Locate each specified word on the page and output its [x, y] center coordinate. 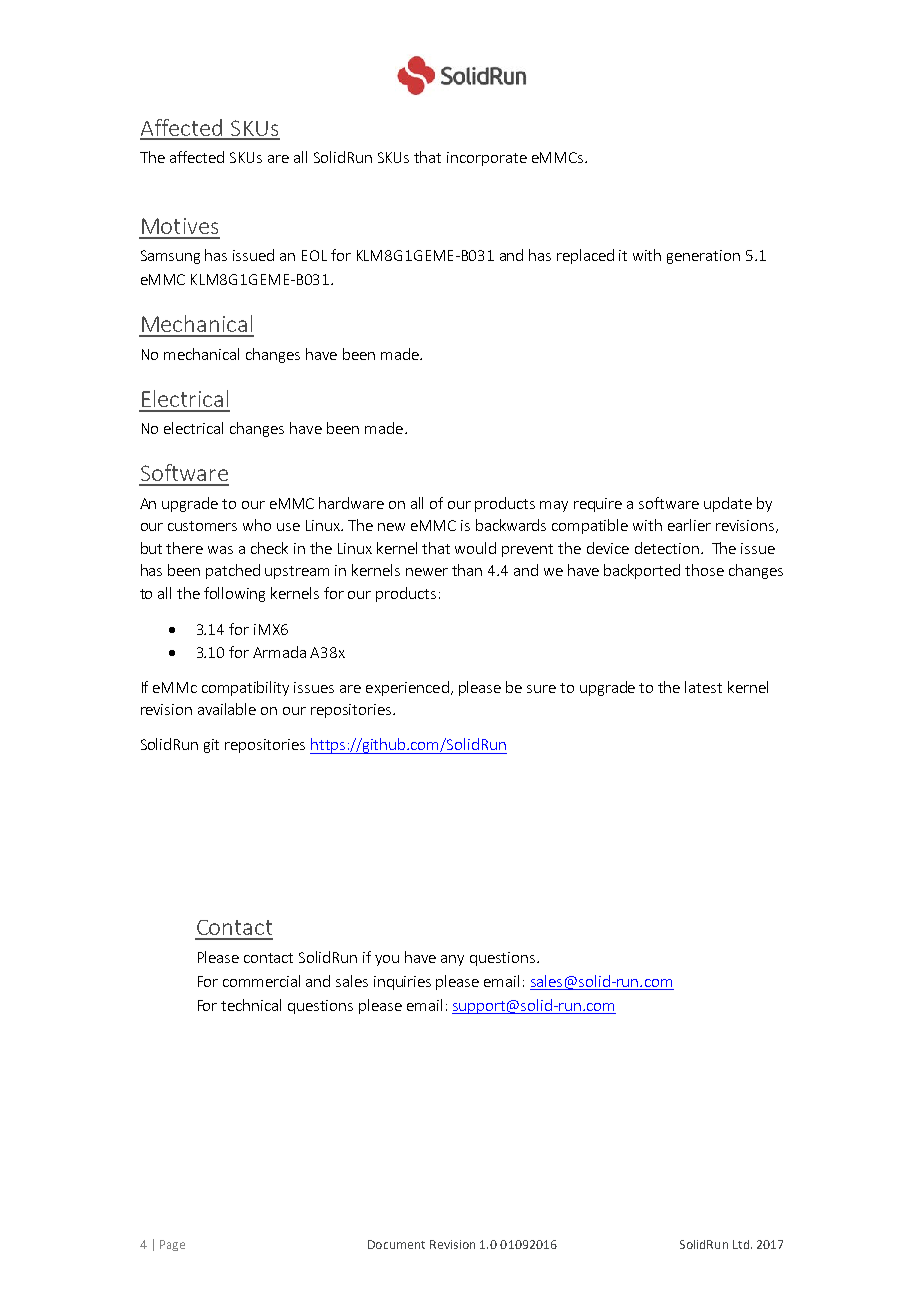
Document [396, 1244]
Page [172, 1245]
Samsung [170, 257]
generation [703, 257]
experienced [407, 688]
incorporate [487, 159]
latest [703, 687]
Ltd [741, 1244]
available [227, 709]
